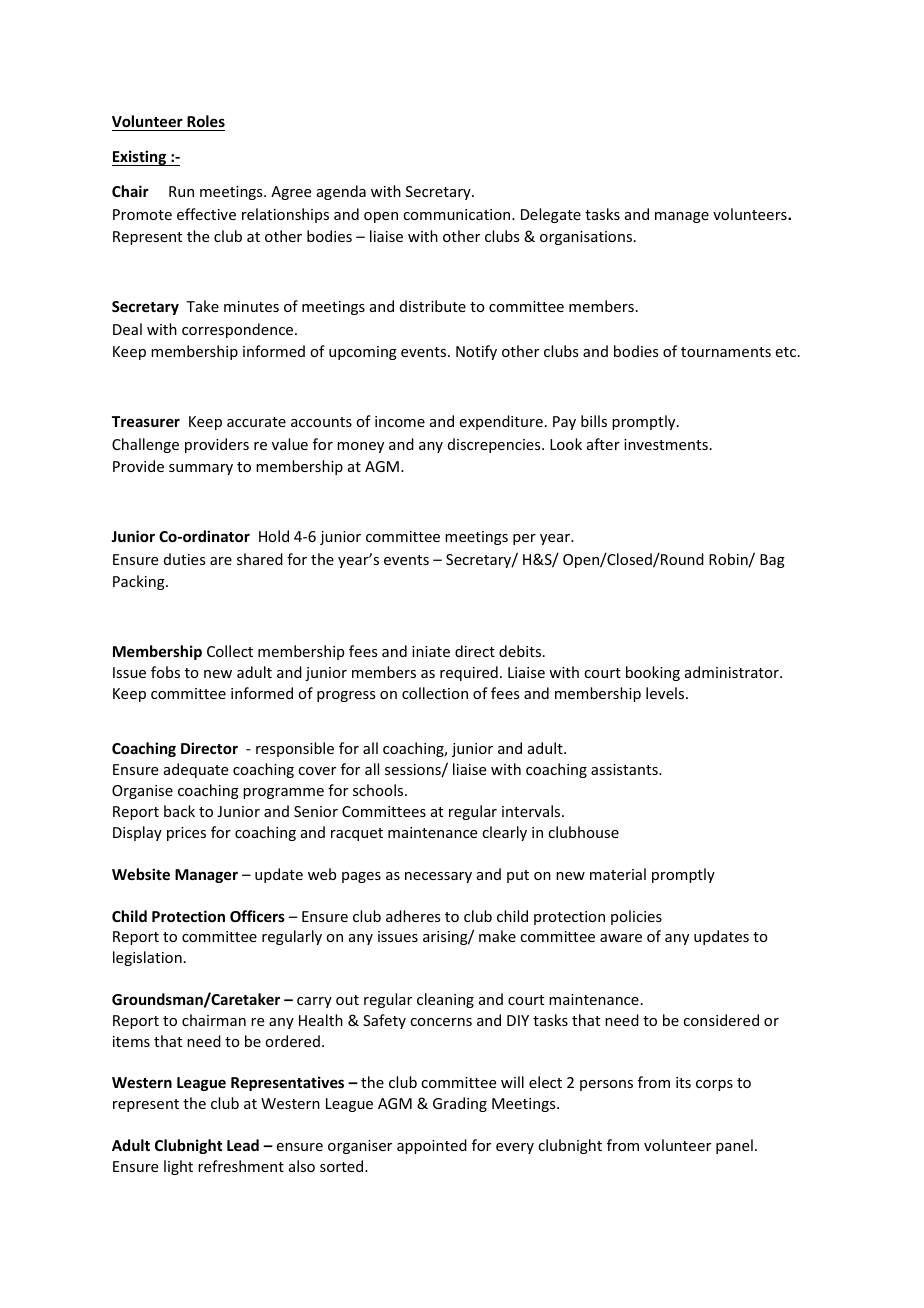 The width and height of the document is (924, 1308). What do you see at coordinates (458, 214) in the document?
I see `communication` at bounding box center [458, 214].
